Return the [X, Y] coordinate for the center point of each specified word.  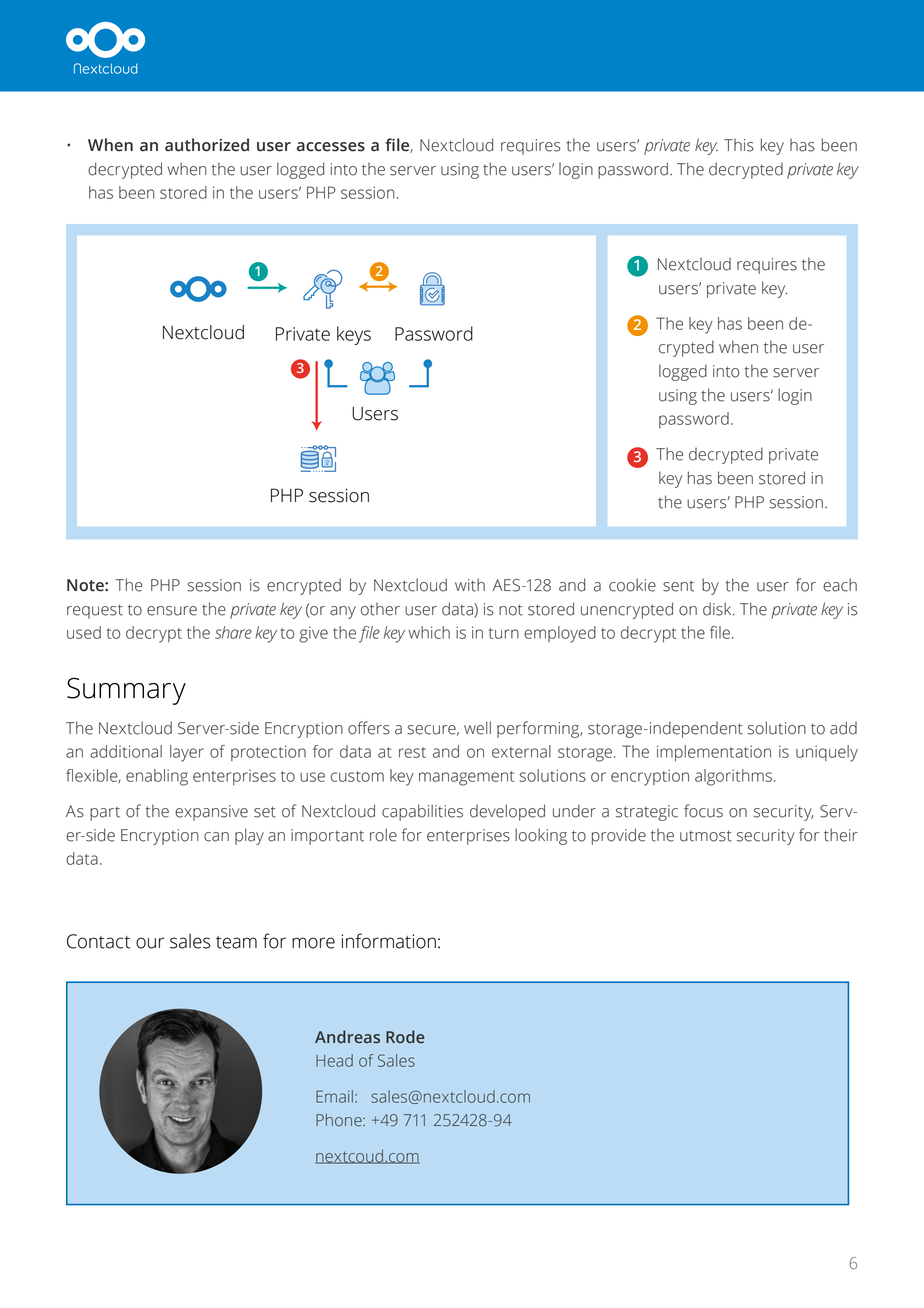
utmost [706, 836]
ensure [172, 611]
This [739, 145]
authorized [207, 145]
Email [334, 1096]
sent [678, 586]
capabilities [422, 812]
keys [354, 335]
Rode [405, 1036]
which [429, 632]
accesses [331, 147]
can [216, 837]
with [470, 585]
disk [718, 609]
